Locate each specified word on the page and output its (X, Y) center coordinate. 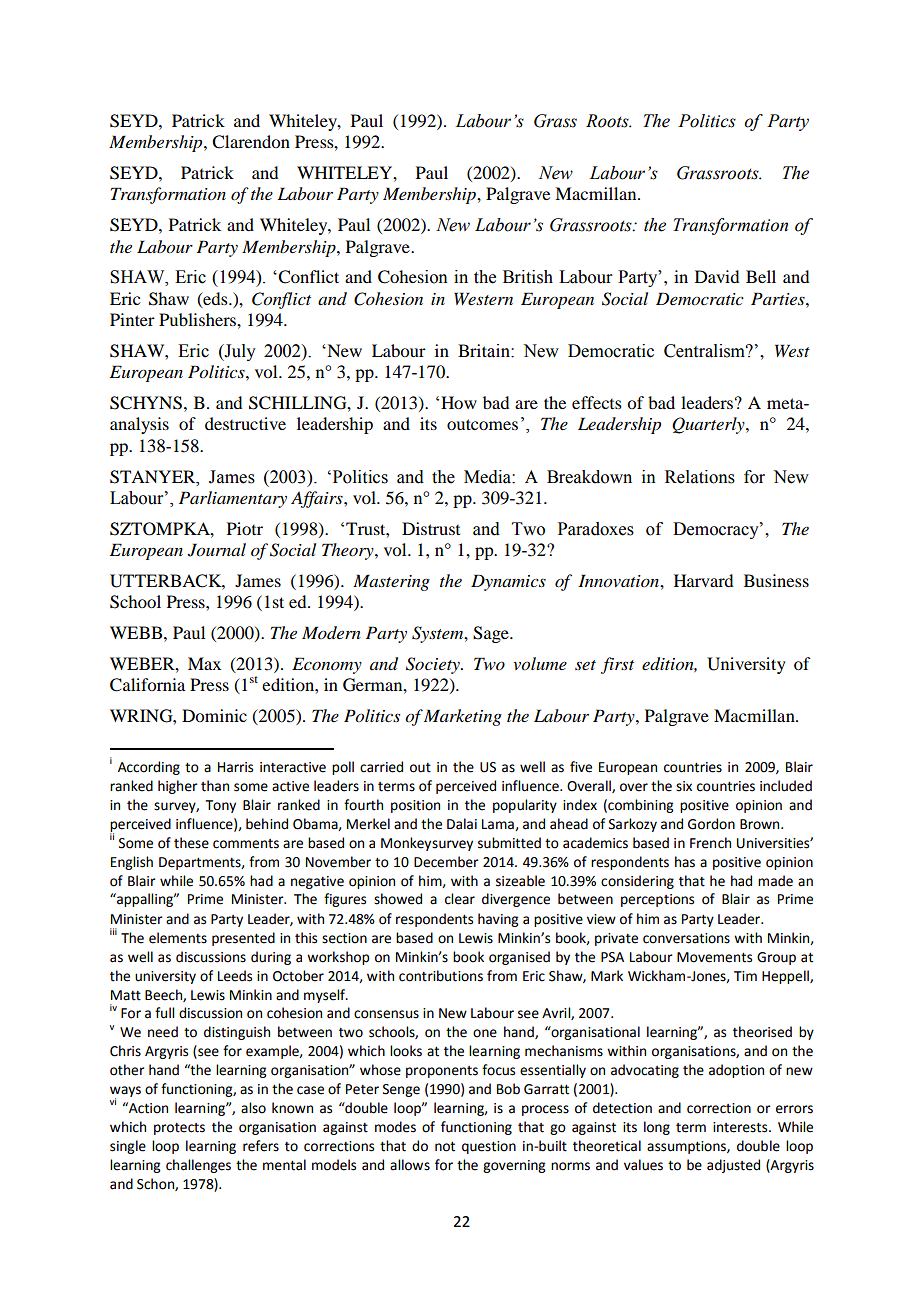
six (684, 786)
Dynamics (508, 582)
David (717, 276)
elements (178, 938)
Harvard (703, 580)
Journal (217, 550)
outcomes (482, 424)
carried (381, 767)
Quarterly (709, 425)
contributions (441, 976)
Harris (235, 767)
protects (179, 1129)
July (239, 352)
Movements (714, 957)
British (528, 277)
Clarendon (251, 142)
